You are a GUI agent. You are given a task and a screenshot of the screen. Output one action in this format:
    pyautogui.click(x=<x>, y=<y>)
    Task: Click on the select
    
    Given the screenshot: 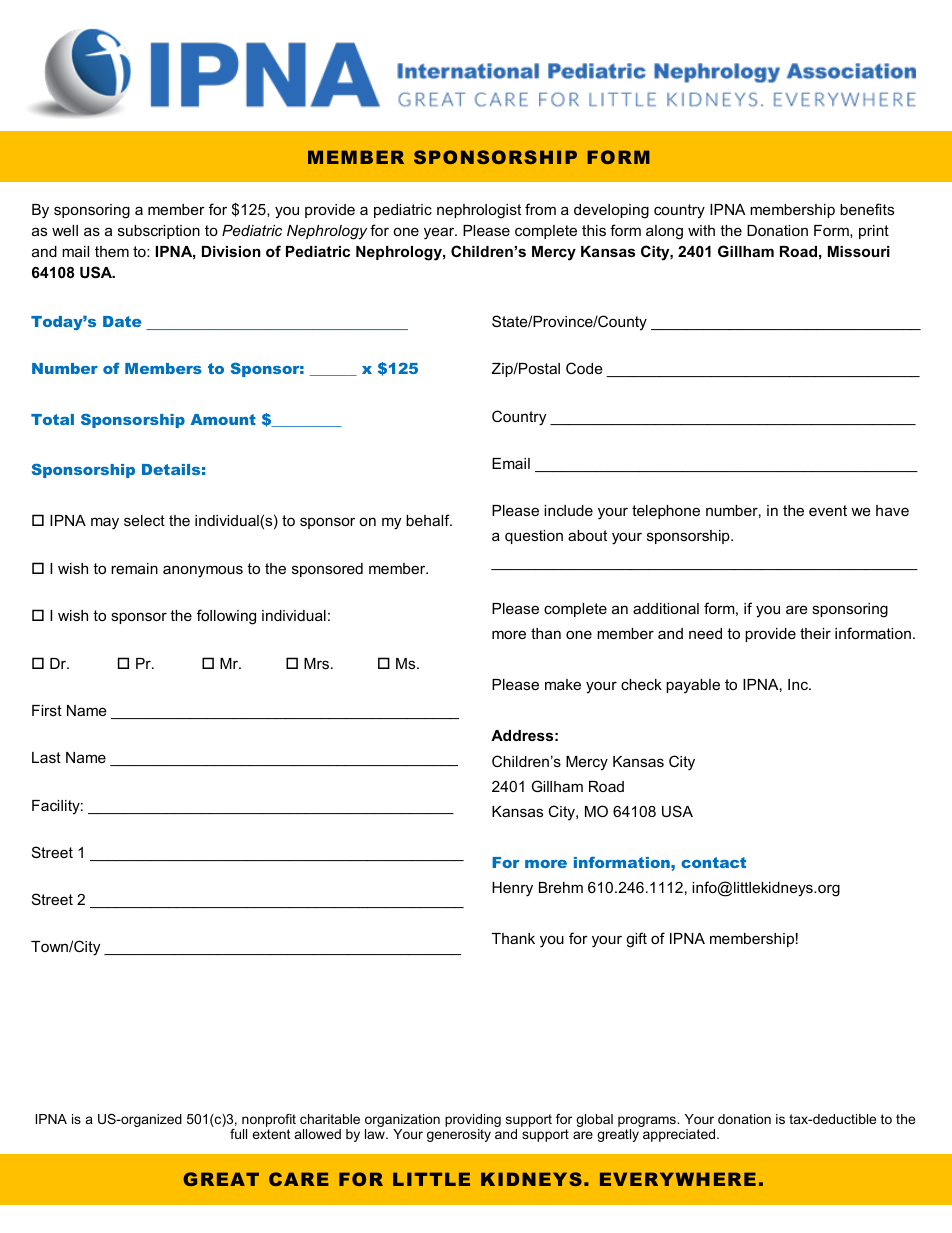 What is the action you would take?
    pyautogui.click(x=144, y=520)
